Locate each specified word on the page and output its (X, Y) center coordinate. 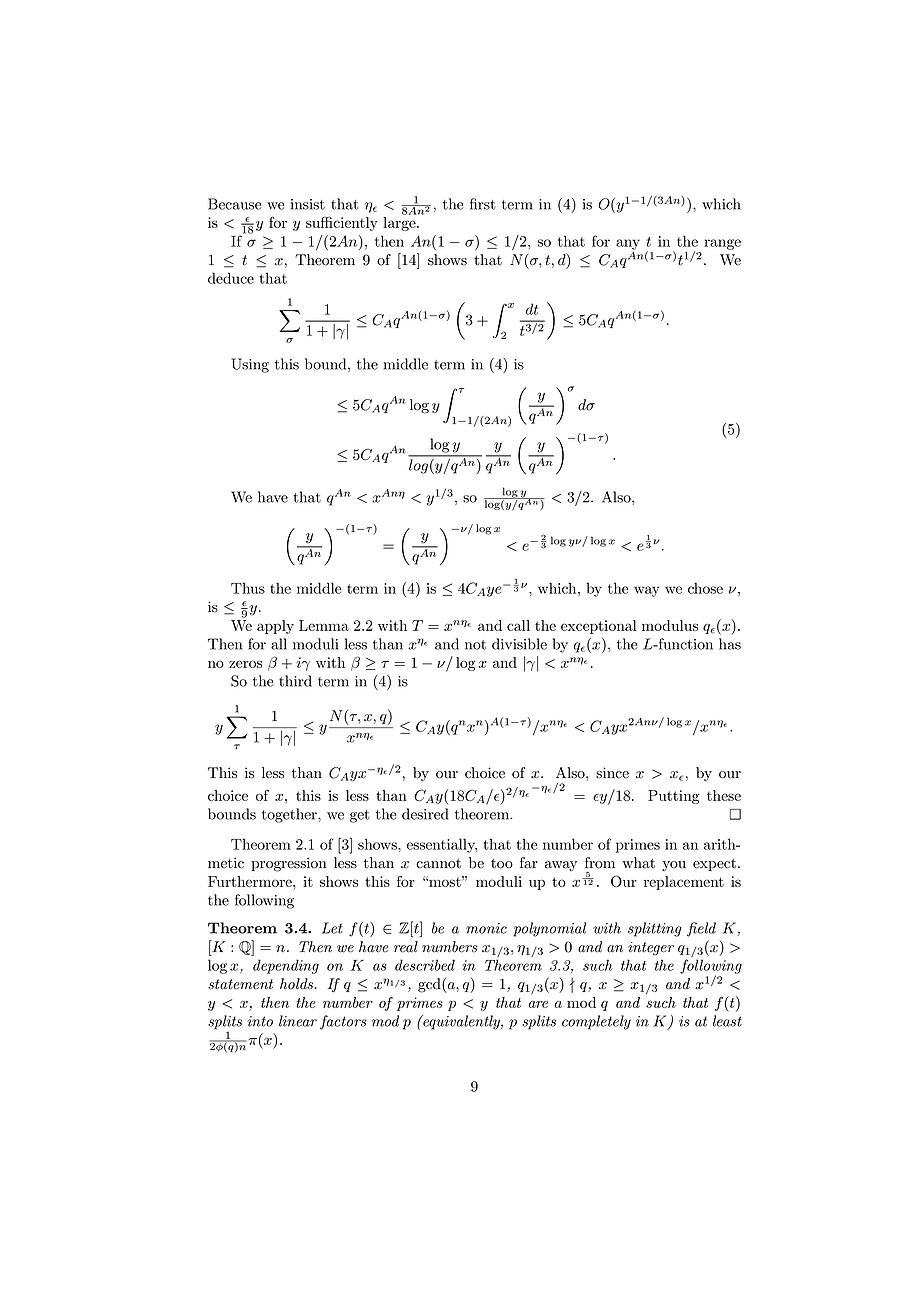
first (483, 204)
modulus (670, 625)
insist (308, 204)
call (518, 625)
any (628, 245)
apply (275, 627)
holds (298, 984)
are (538, 1004)
